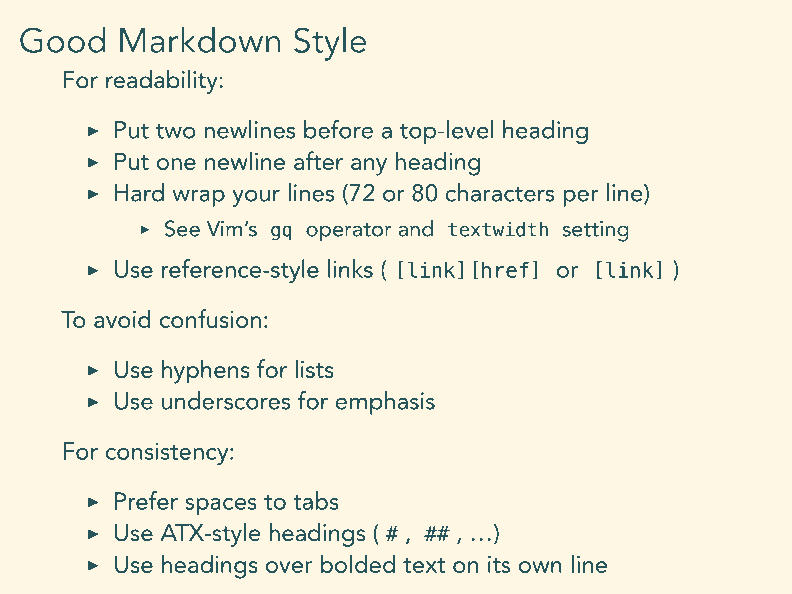 This document has width=792, height=594. Describe the element at coordinates (349, 232) in the document. I see `operator` at that location.
